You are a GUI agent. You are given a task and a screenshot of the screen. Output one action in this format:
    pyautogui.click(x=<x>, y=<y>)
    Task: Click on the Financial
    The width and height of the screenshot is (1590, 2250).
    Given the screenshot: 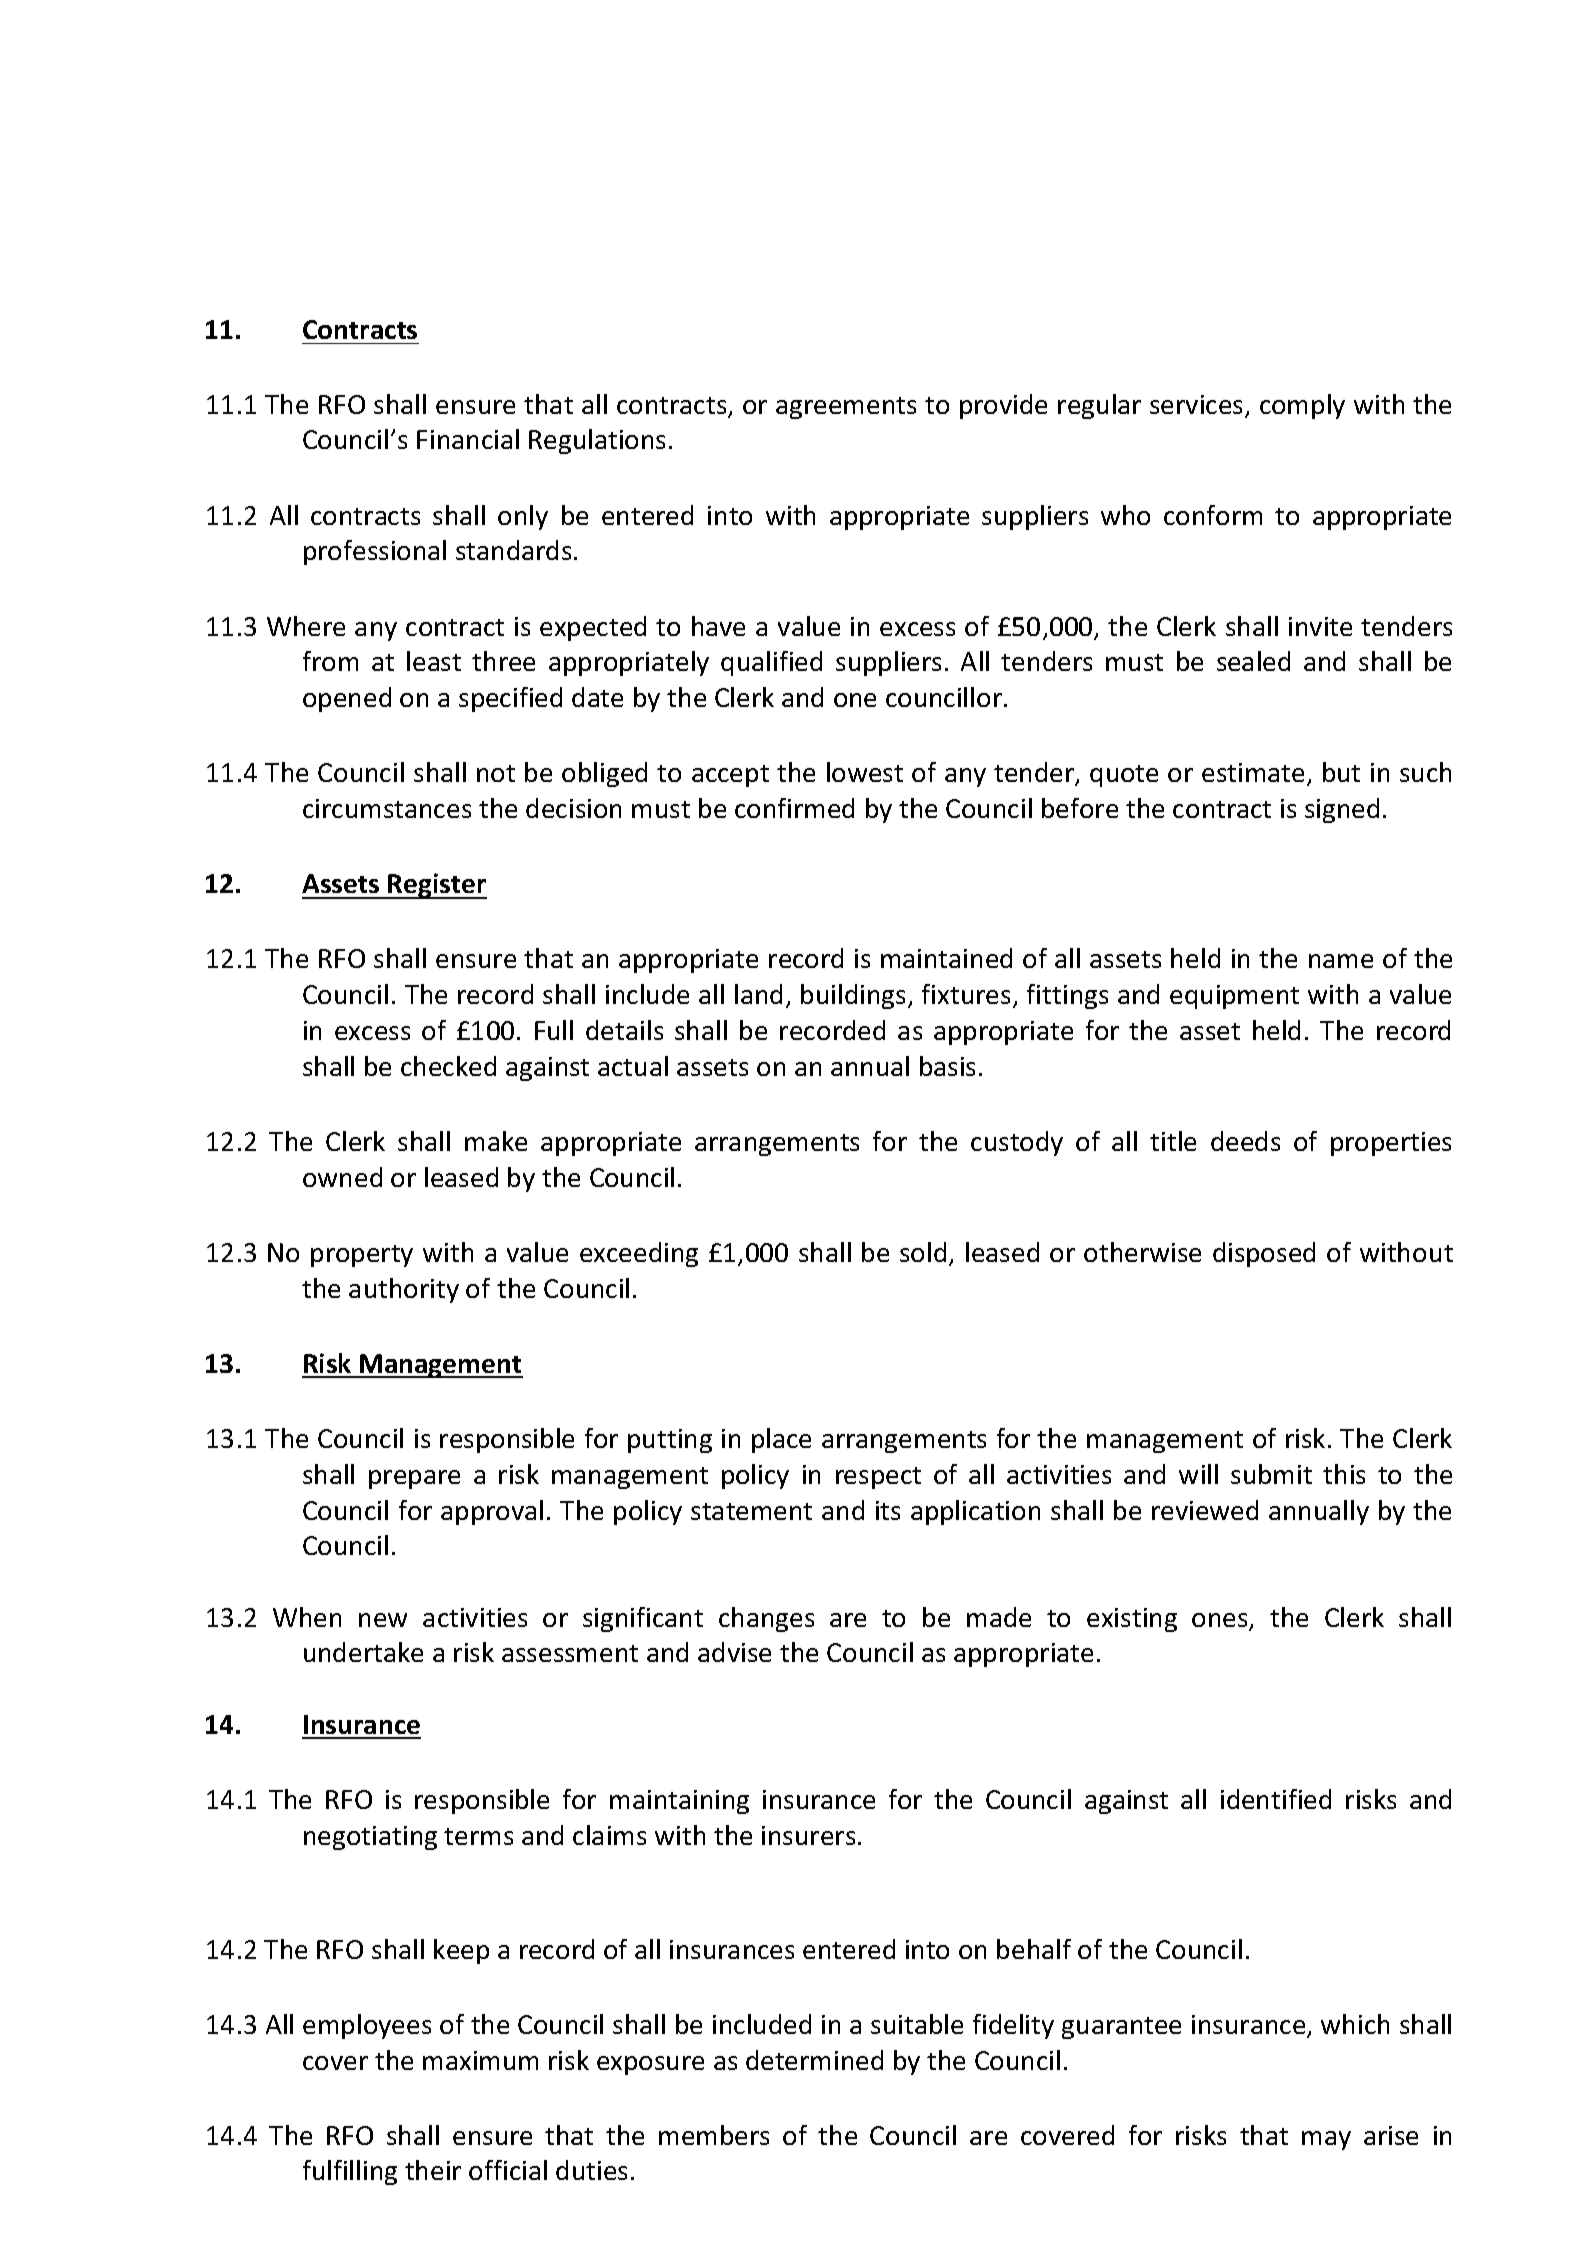 What is the action you would take?
    pyautogui.click(x=468, y=439)
